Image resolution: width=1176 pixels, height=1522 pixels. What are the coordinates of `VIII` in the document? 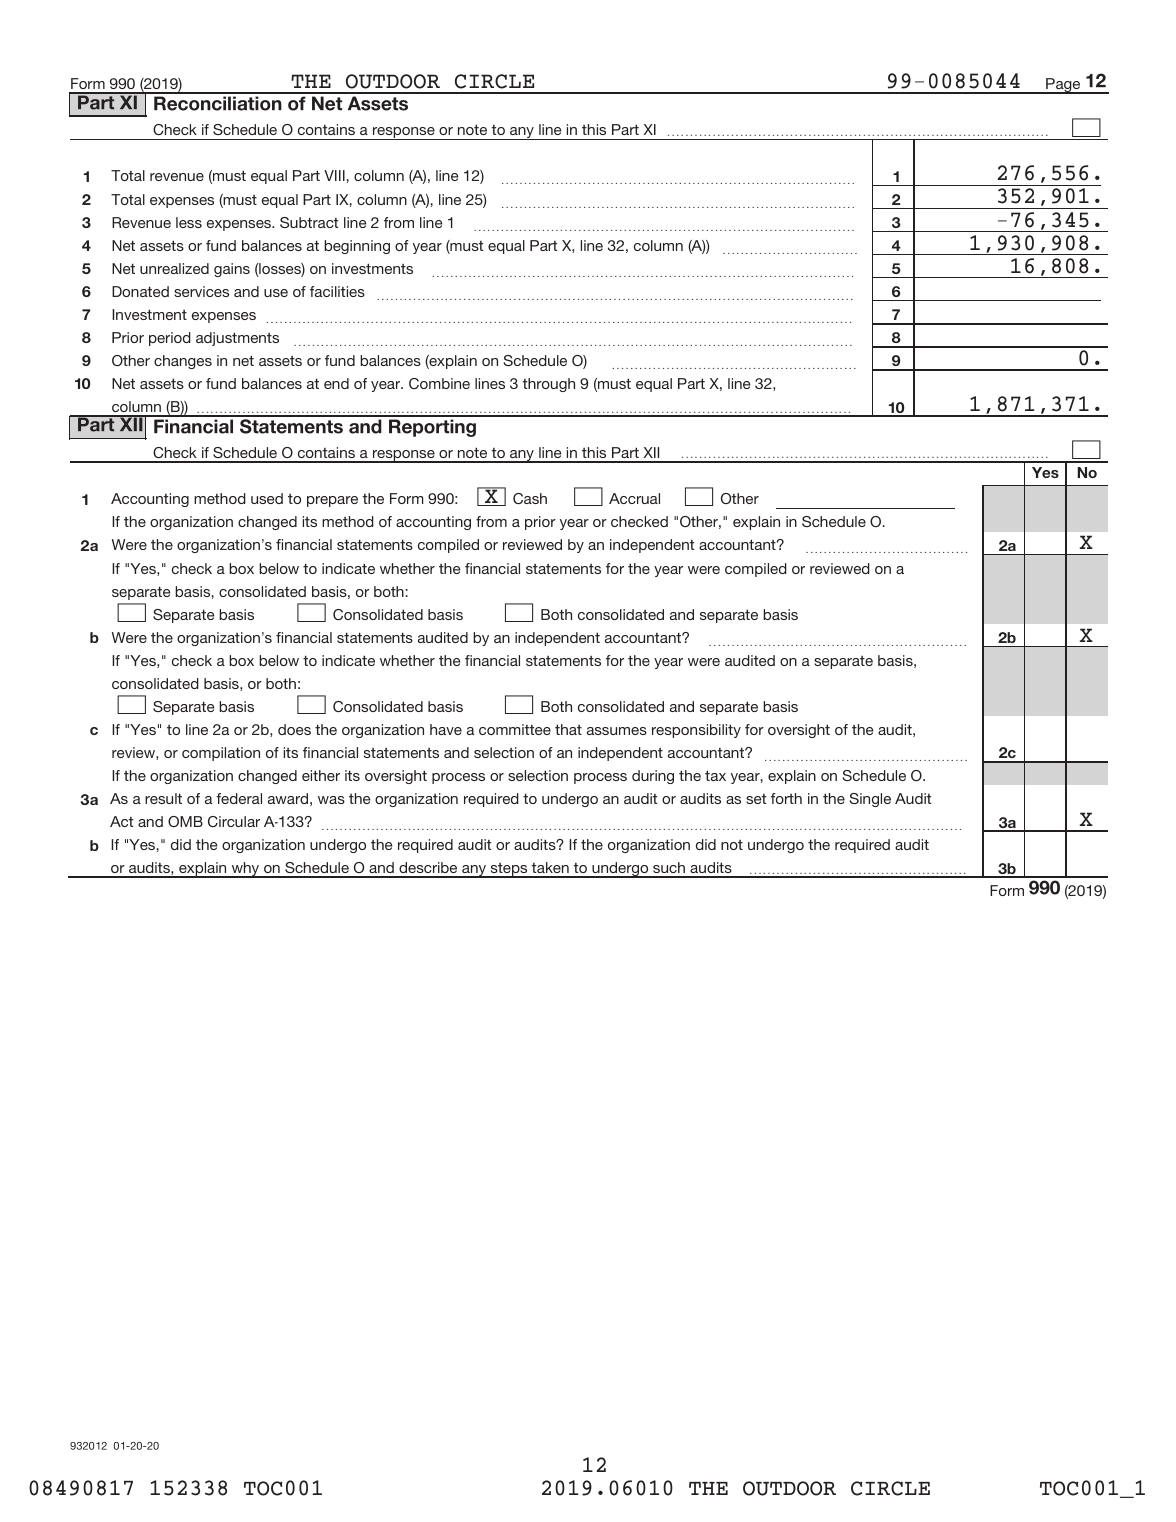 It's located at (335, 175).
